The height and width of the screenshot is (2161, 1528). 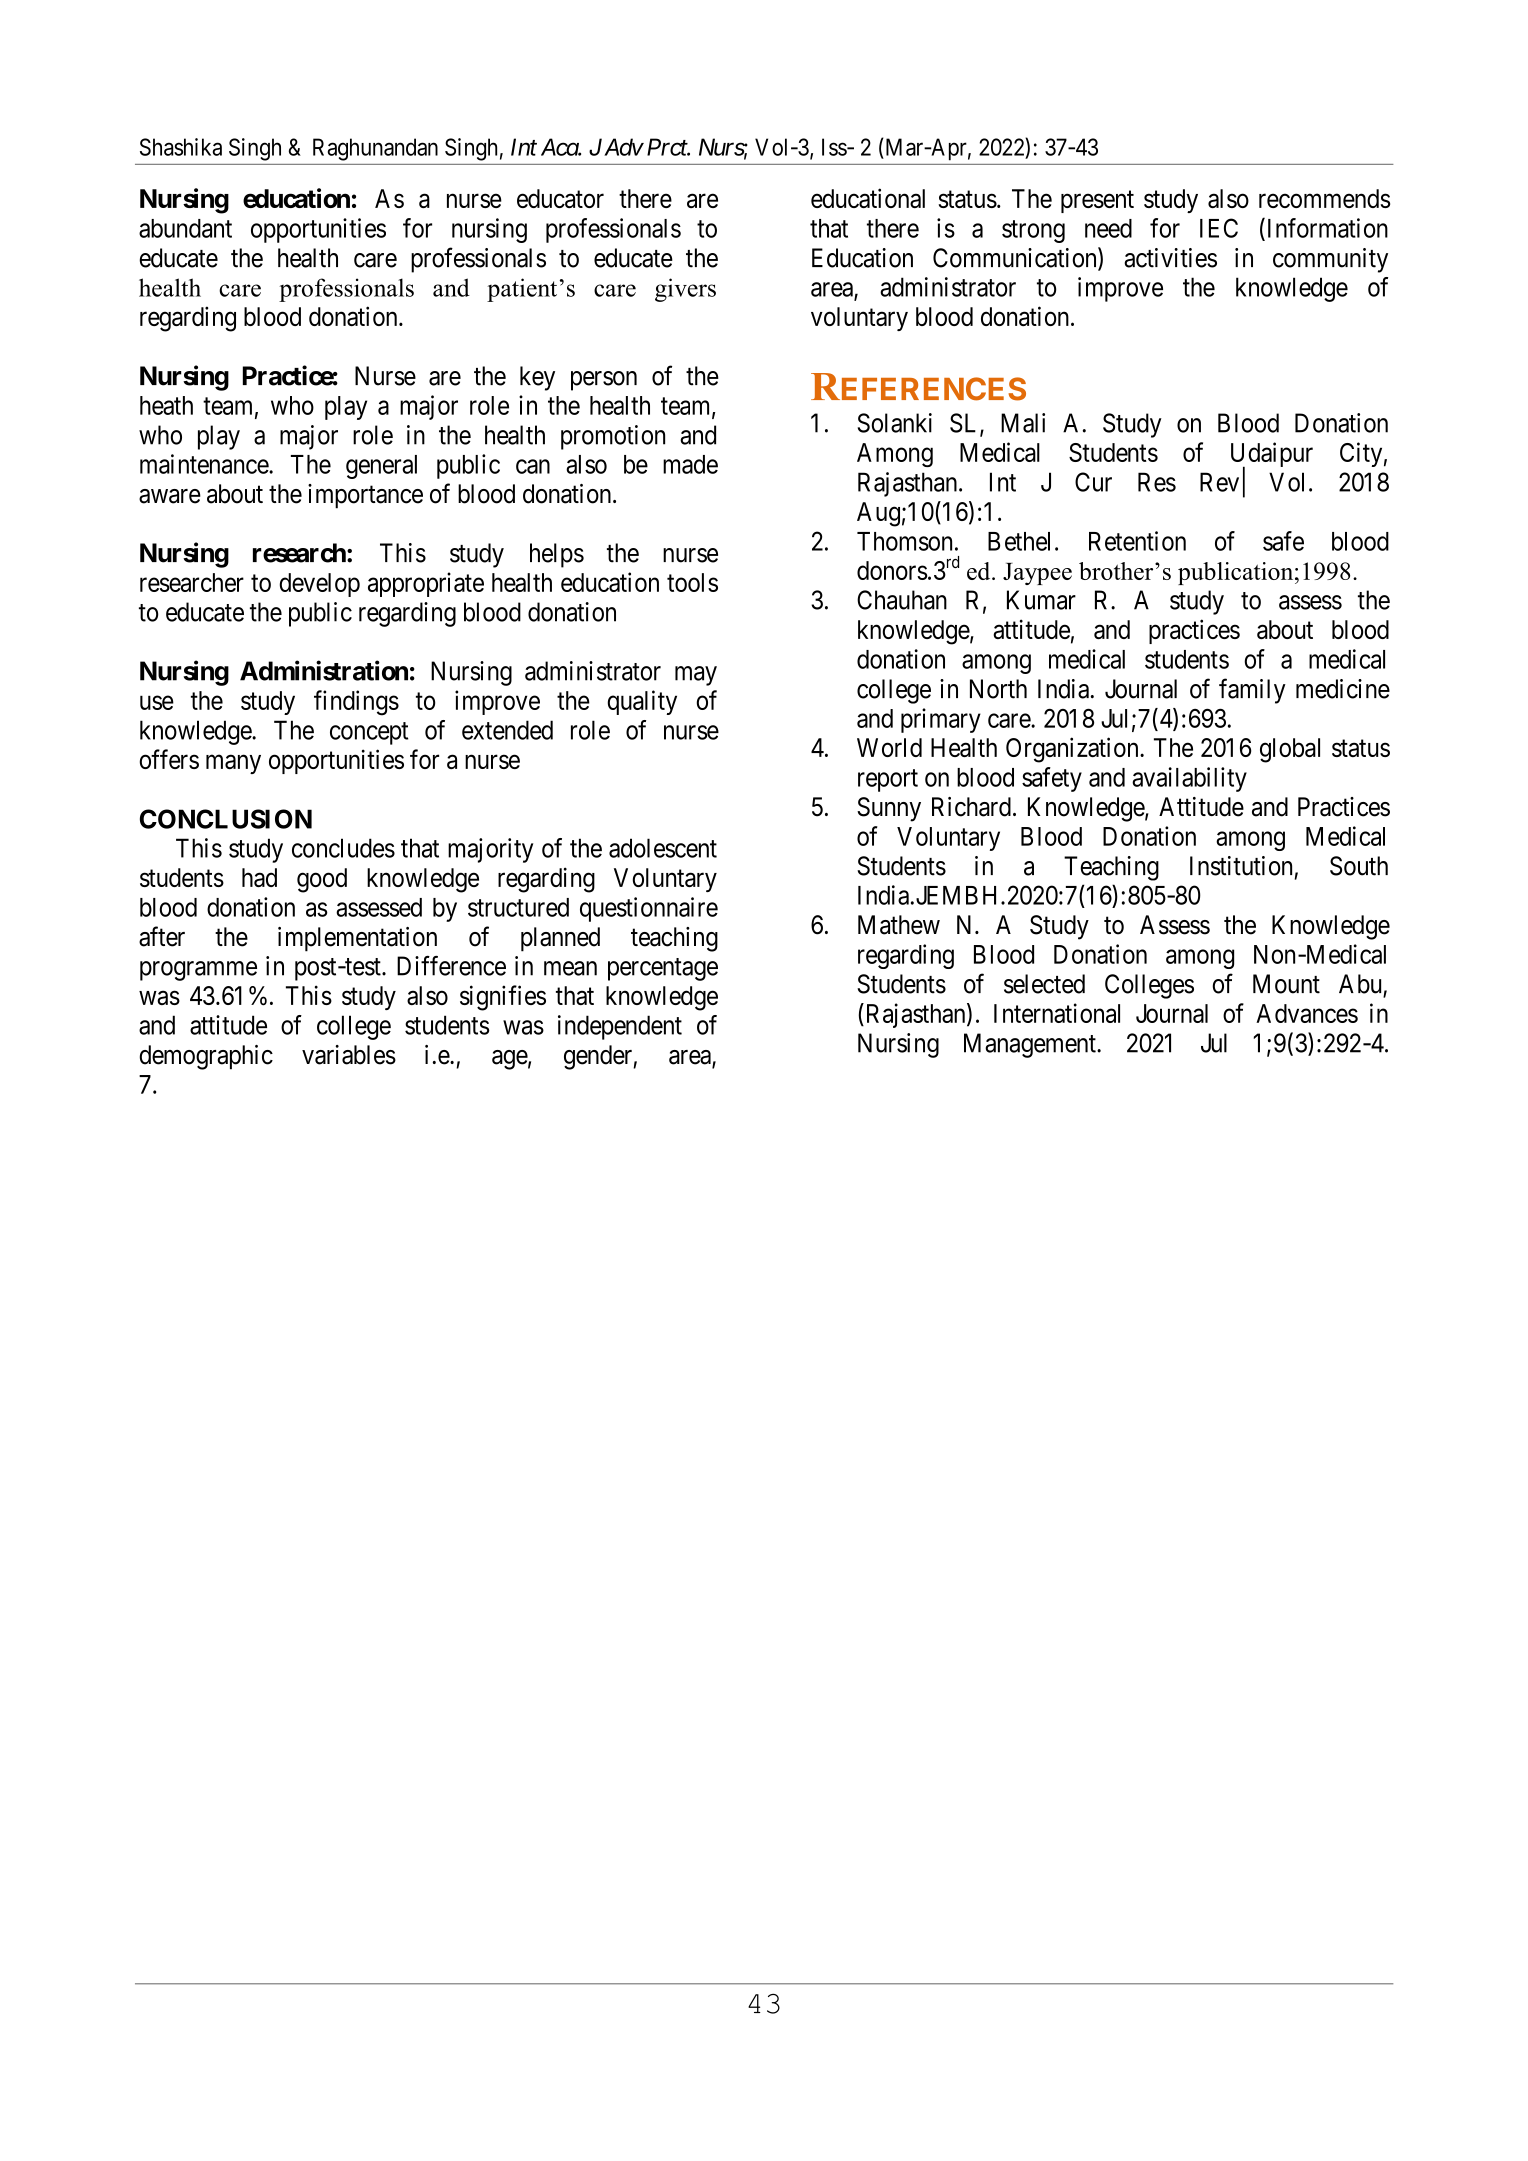 I want to click on givers, so click(x=685, y=290).
